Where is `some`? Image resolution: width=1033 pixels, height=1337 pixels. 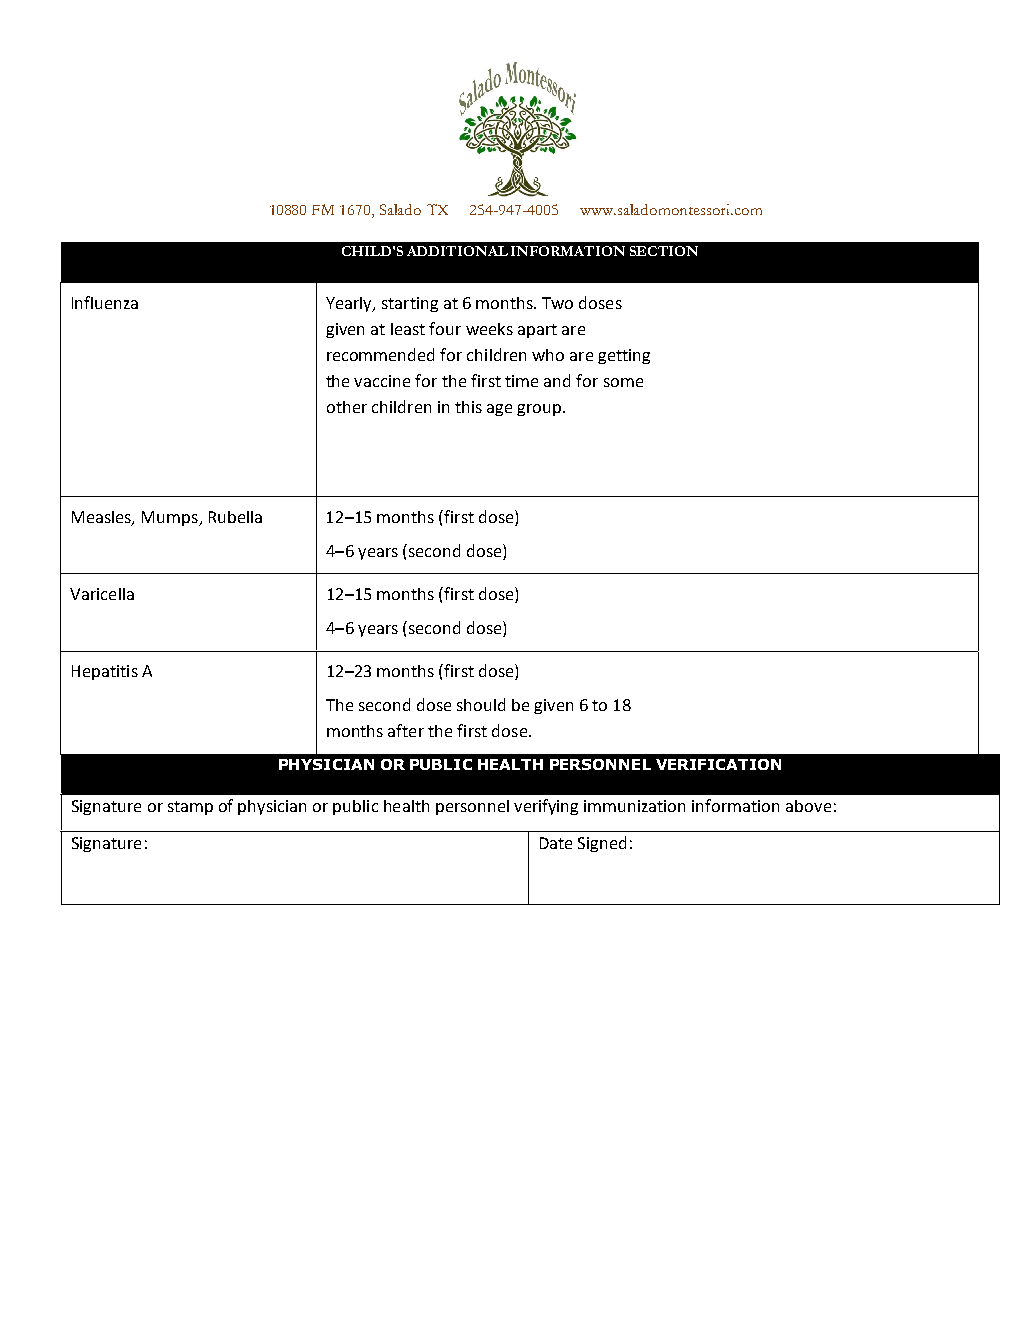 some is located at coordinates (623, 382).
